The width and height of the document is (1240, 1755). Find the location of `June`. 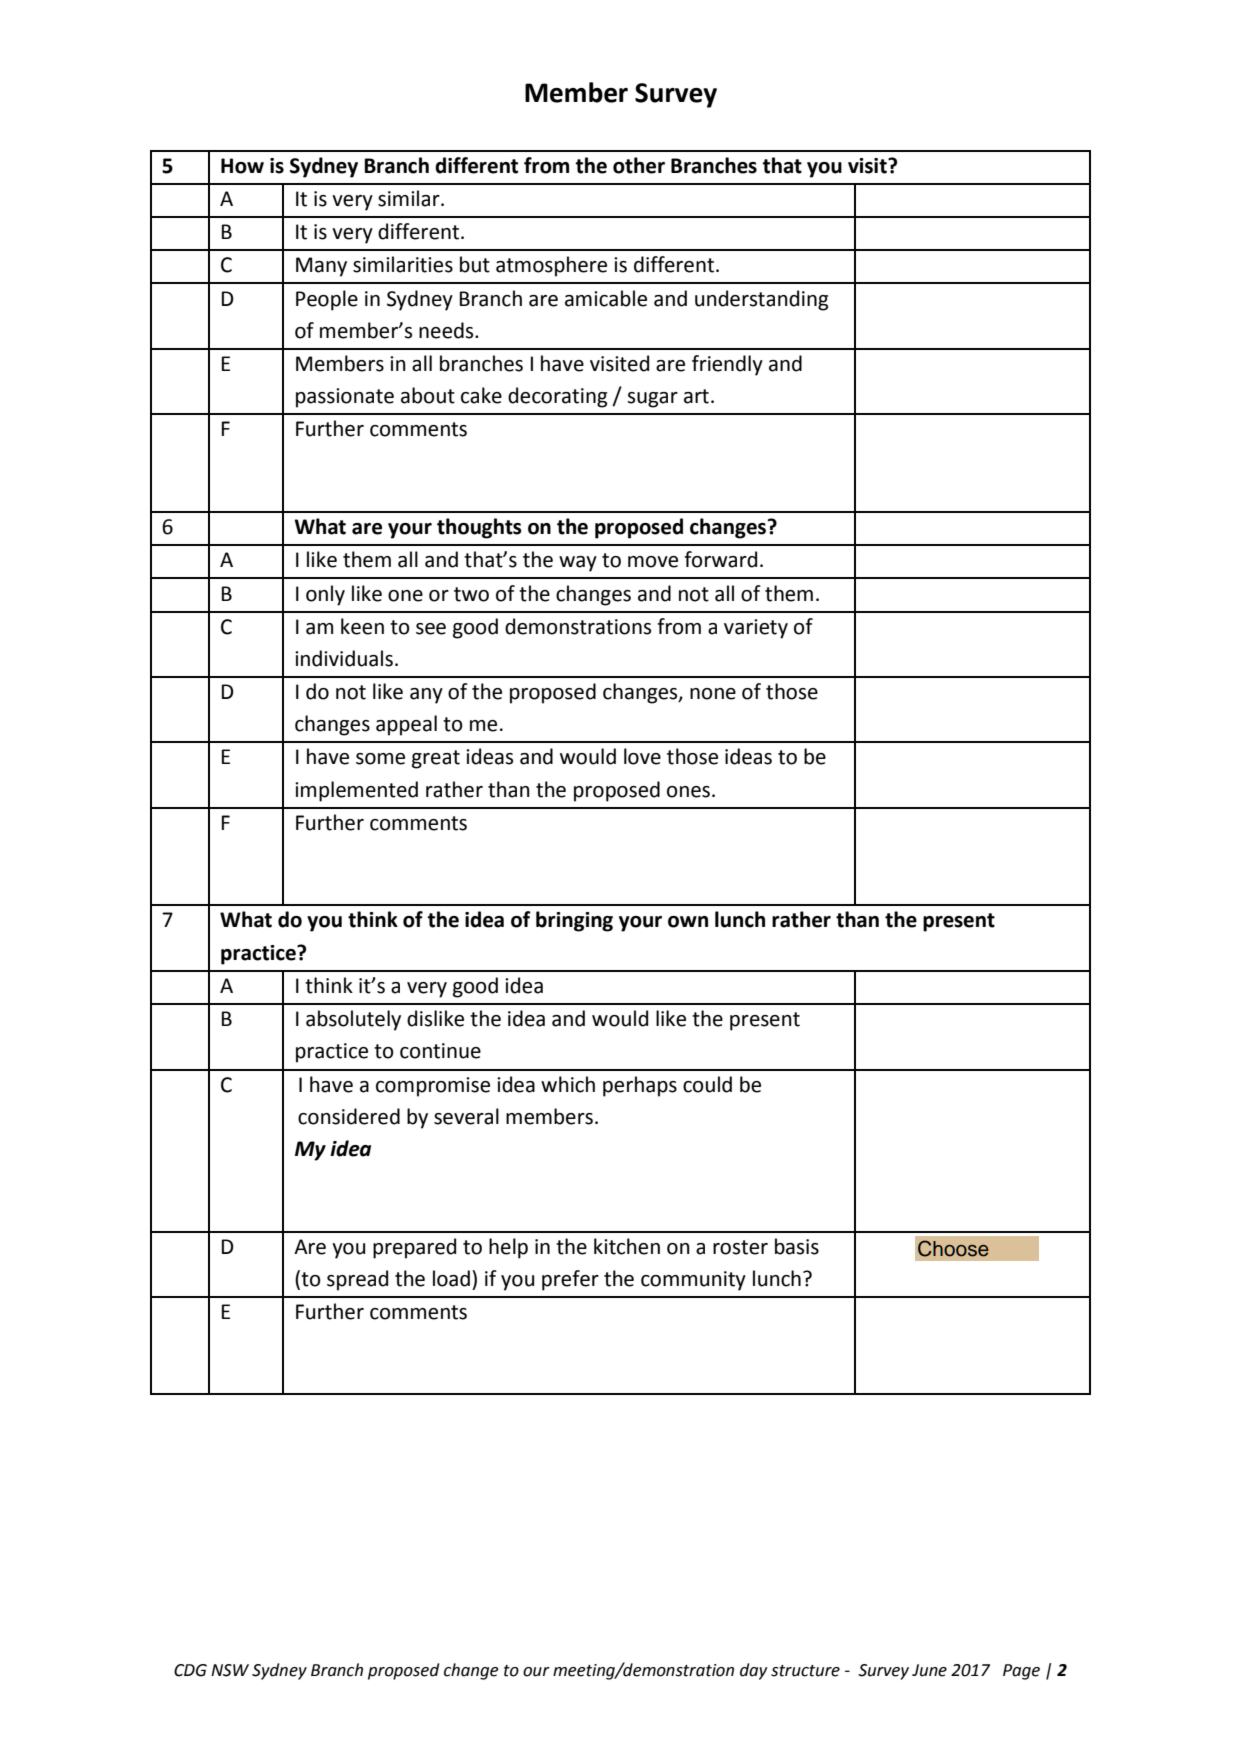

June is located at coordinates (929, 1670).
